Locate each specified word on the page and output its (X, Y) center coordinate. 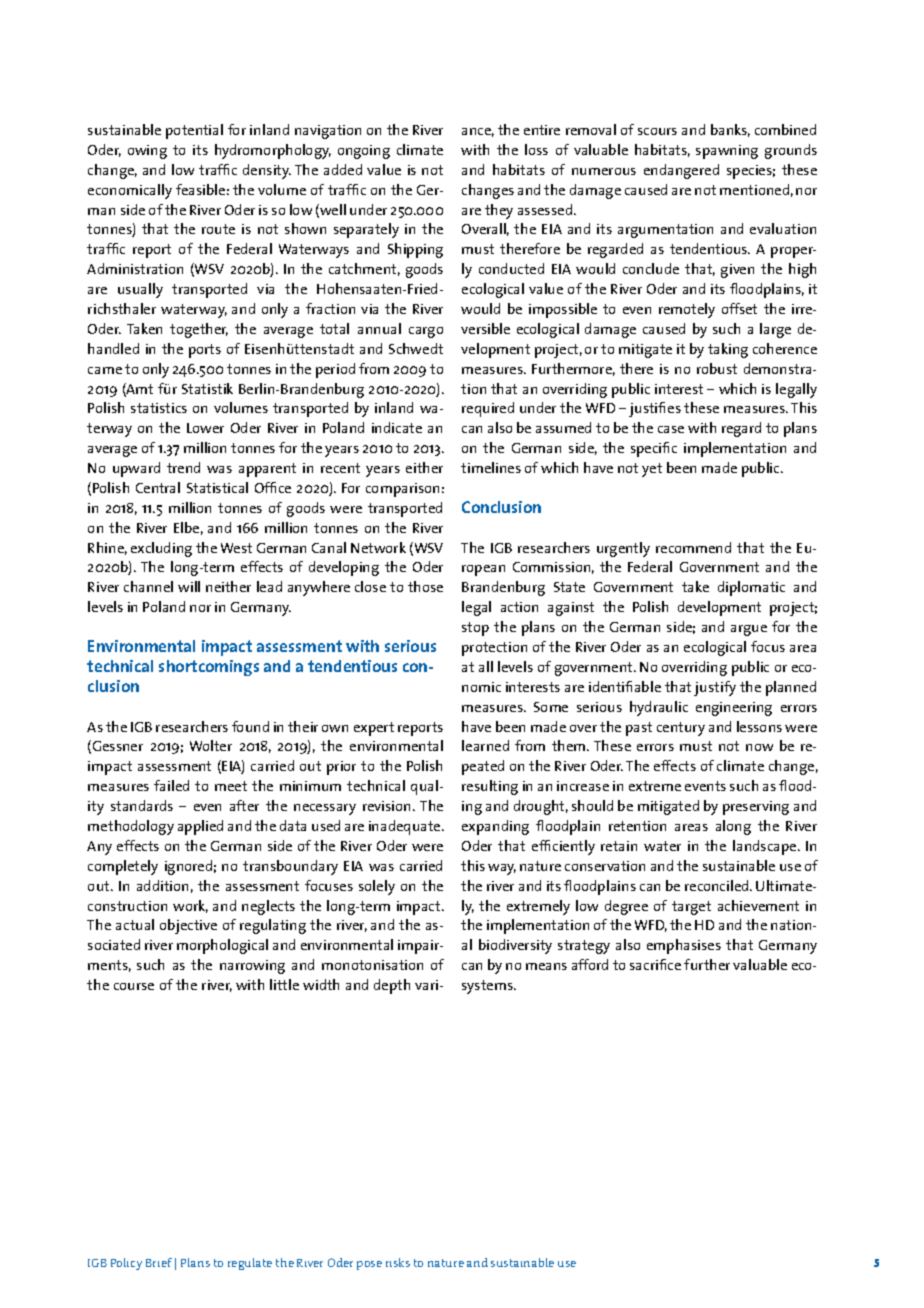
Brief (159, 1262)
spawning (727, 152)
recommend (693, 547)
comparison (402, 490)
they (499, 211)
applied (200, 827)
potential (194, 131)
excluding (161, 549)
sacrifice (655, 964)
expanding (495, 827)
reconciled (718, 885)
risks (398, 1262)
